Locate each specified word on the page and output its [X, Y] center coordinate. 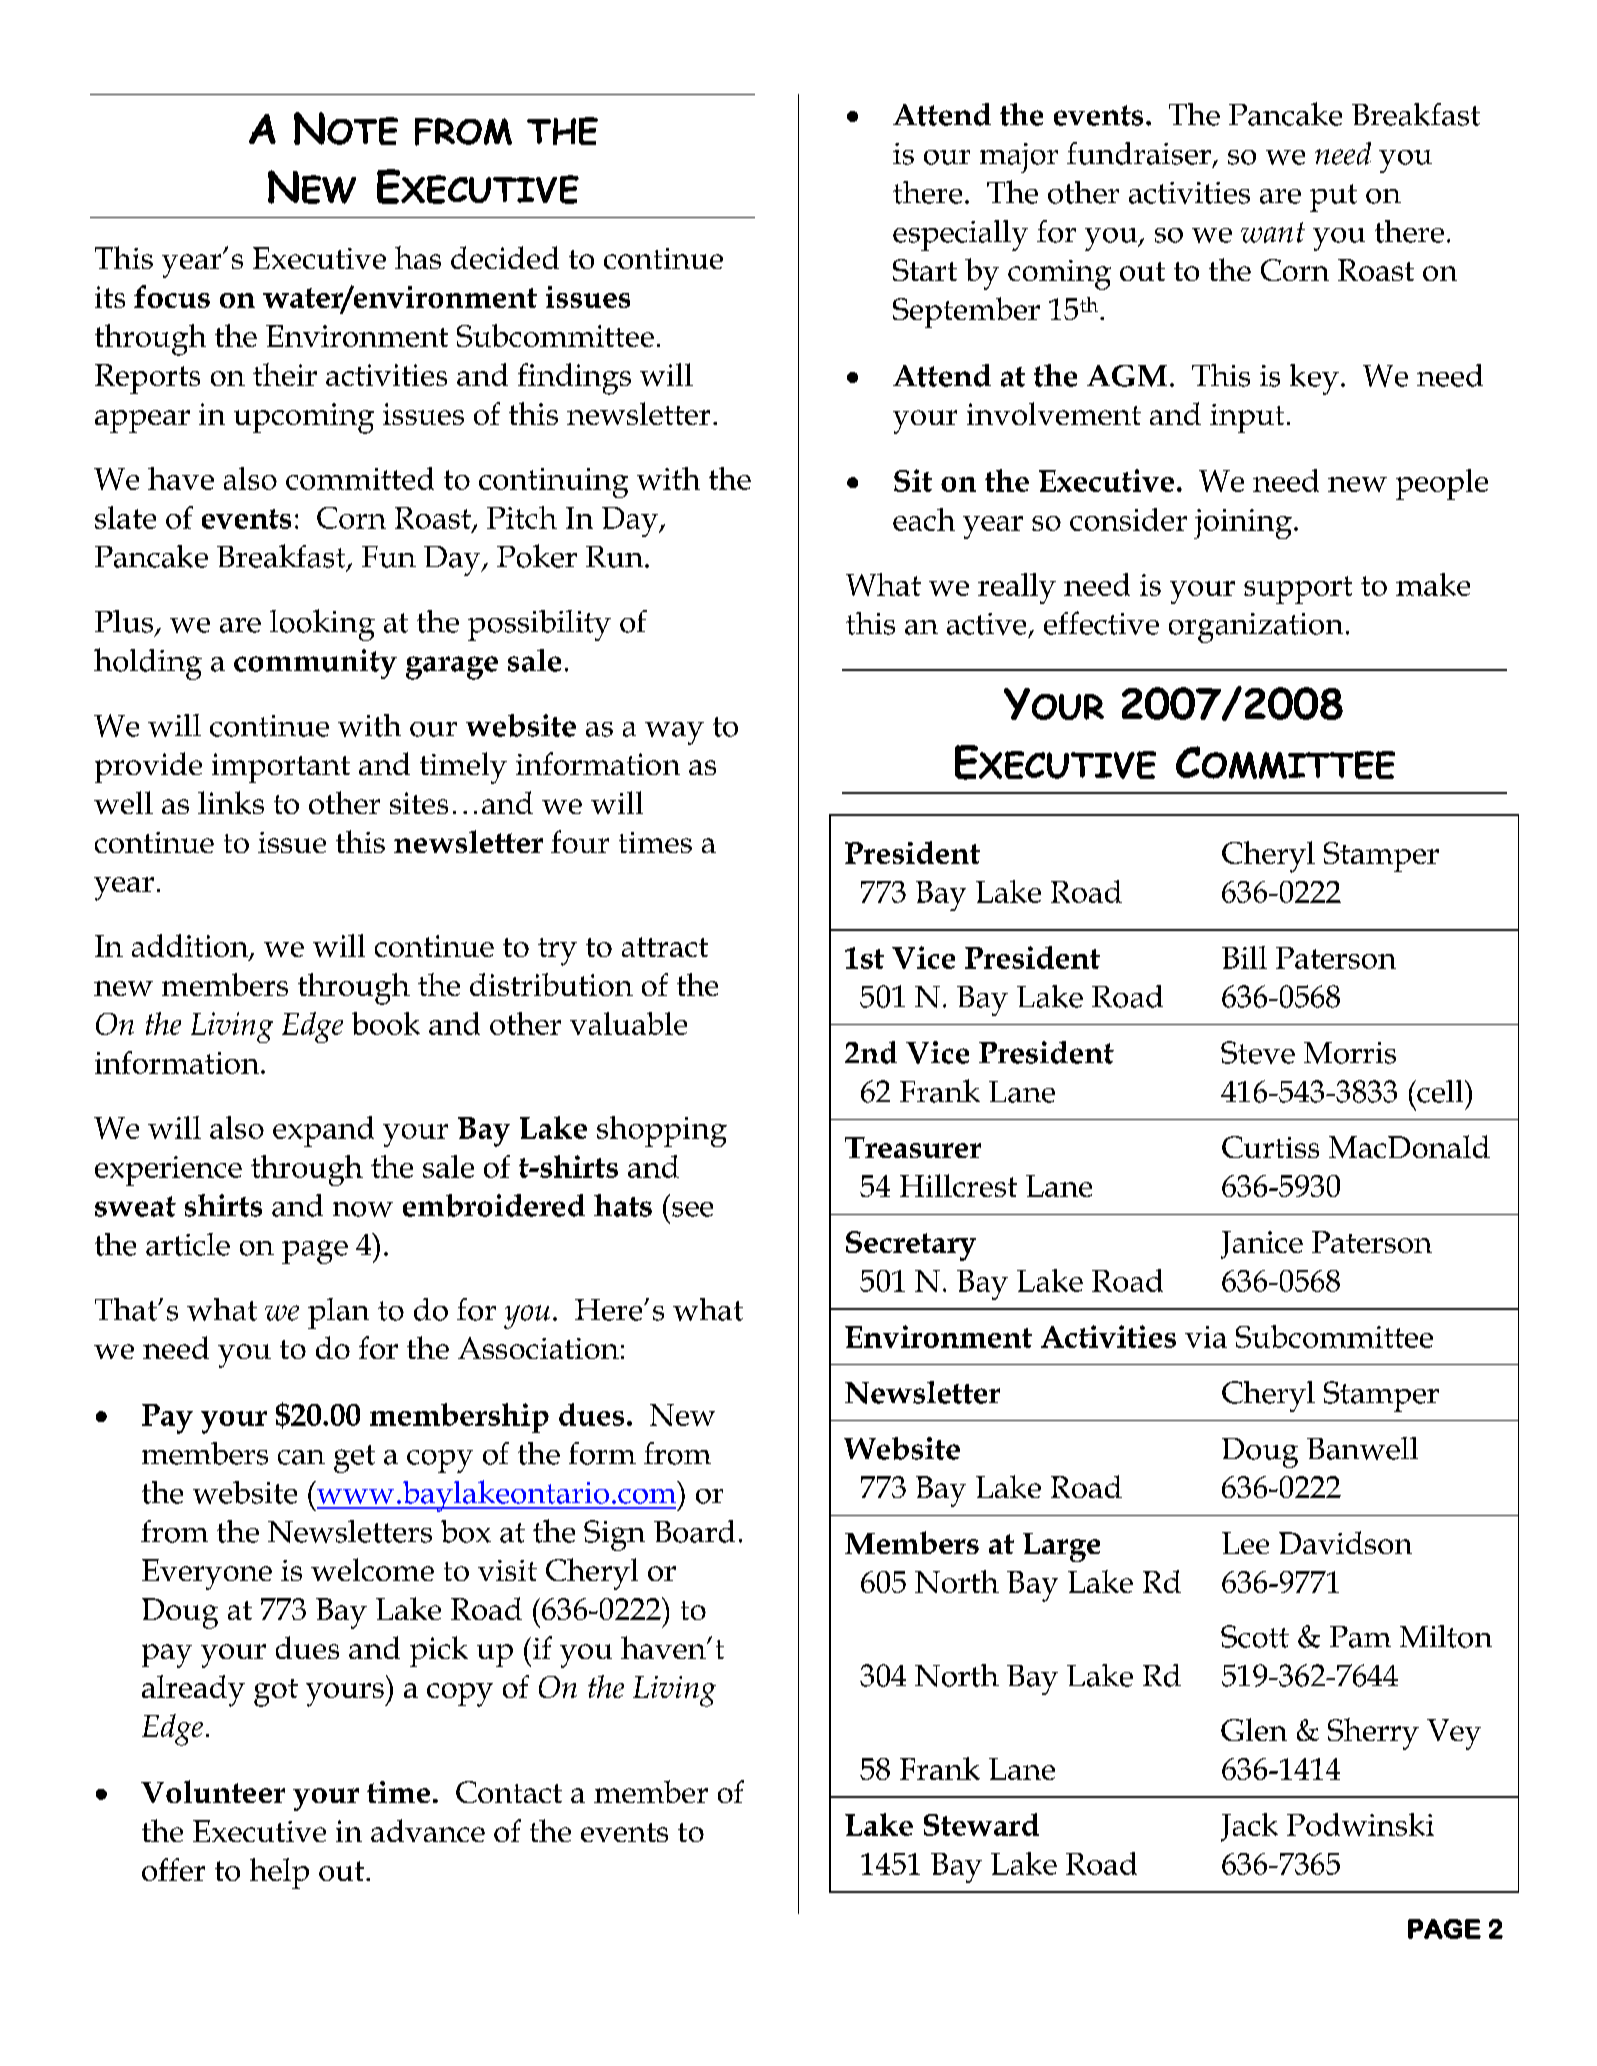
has [418, 257]
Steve [1258, 1052]
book [386, 1023]
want [1273, 232]
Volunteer [213, 1791]
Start [925, 270]
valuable [628, 1023]
